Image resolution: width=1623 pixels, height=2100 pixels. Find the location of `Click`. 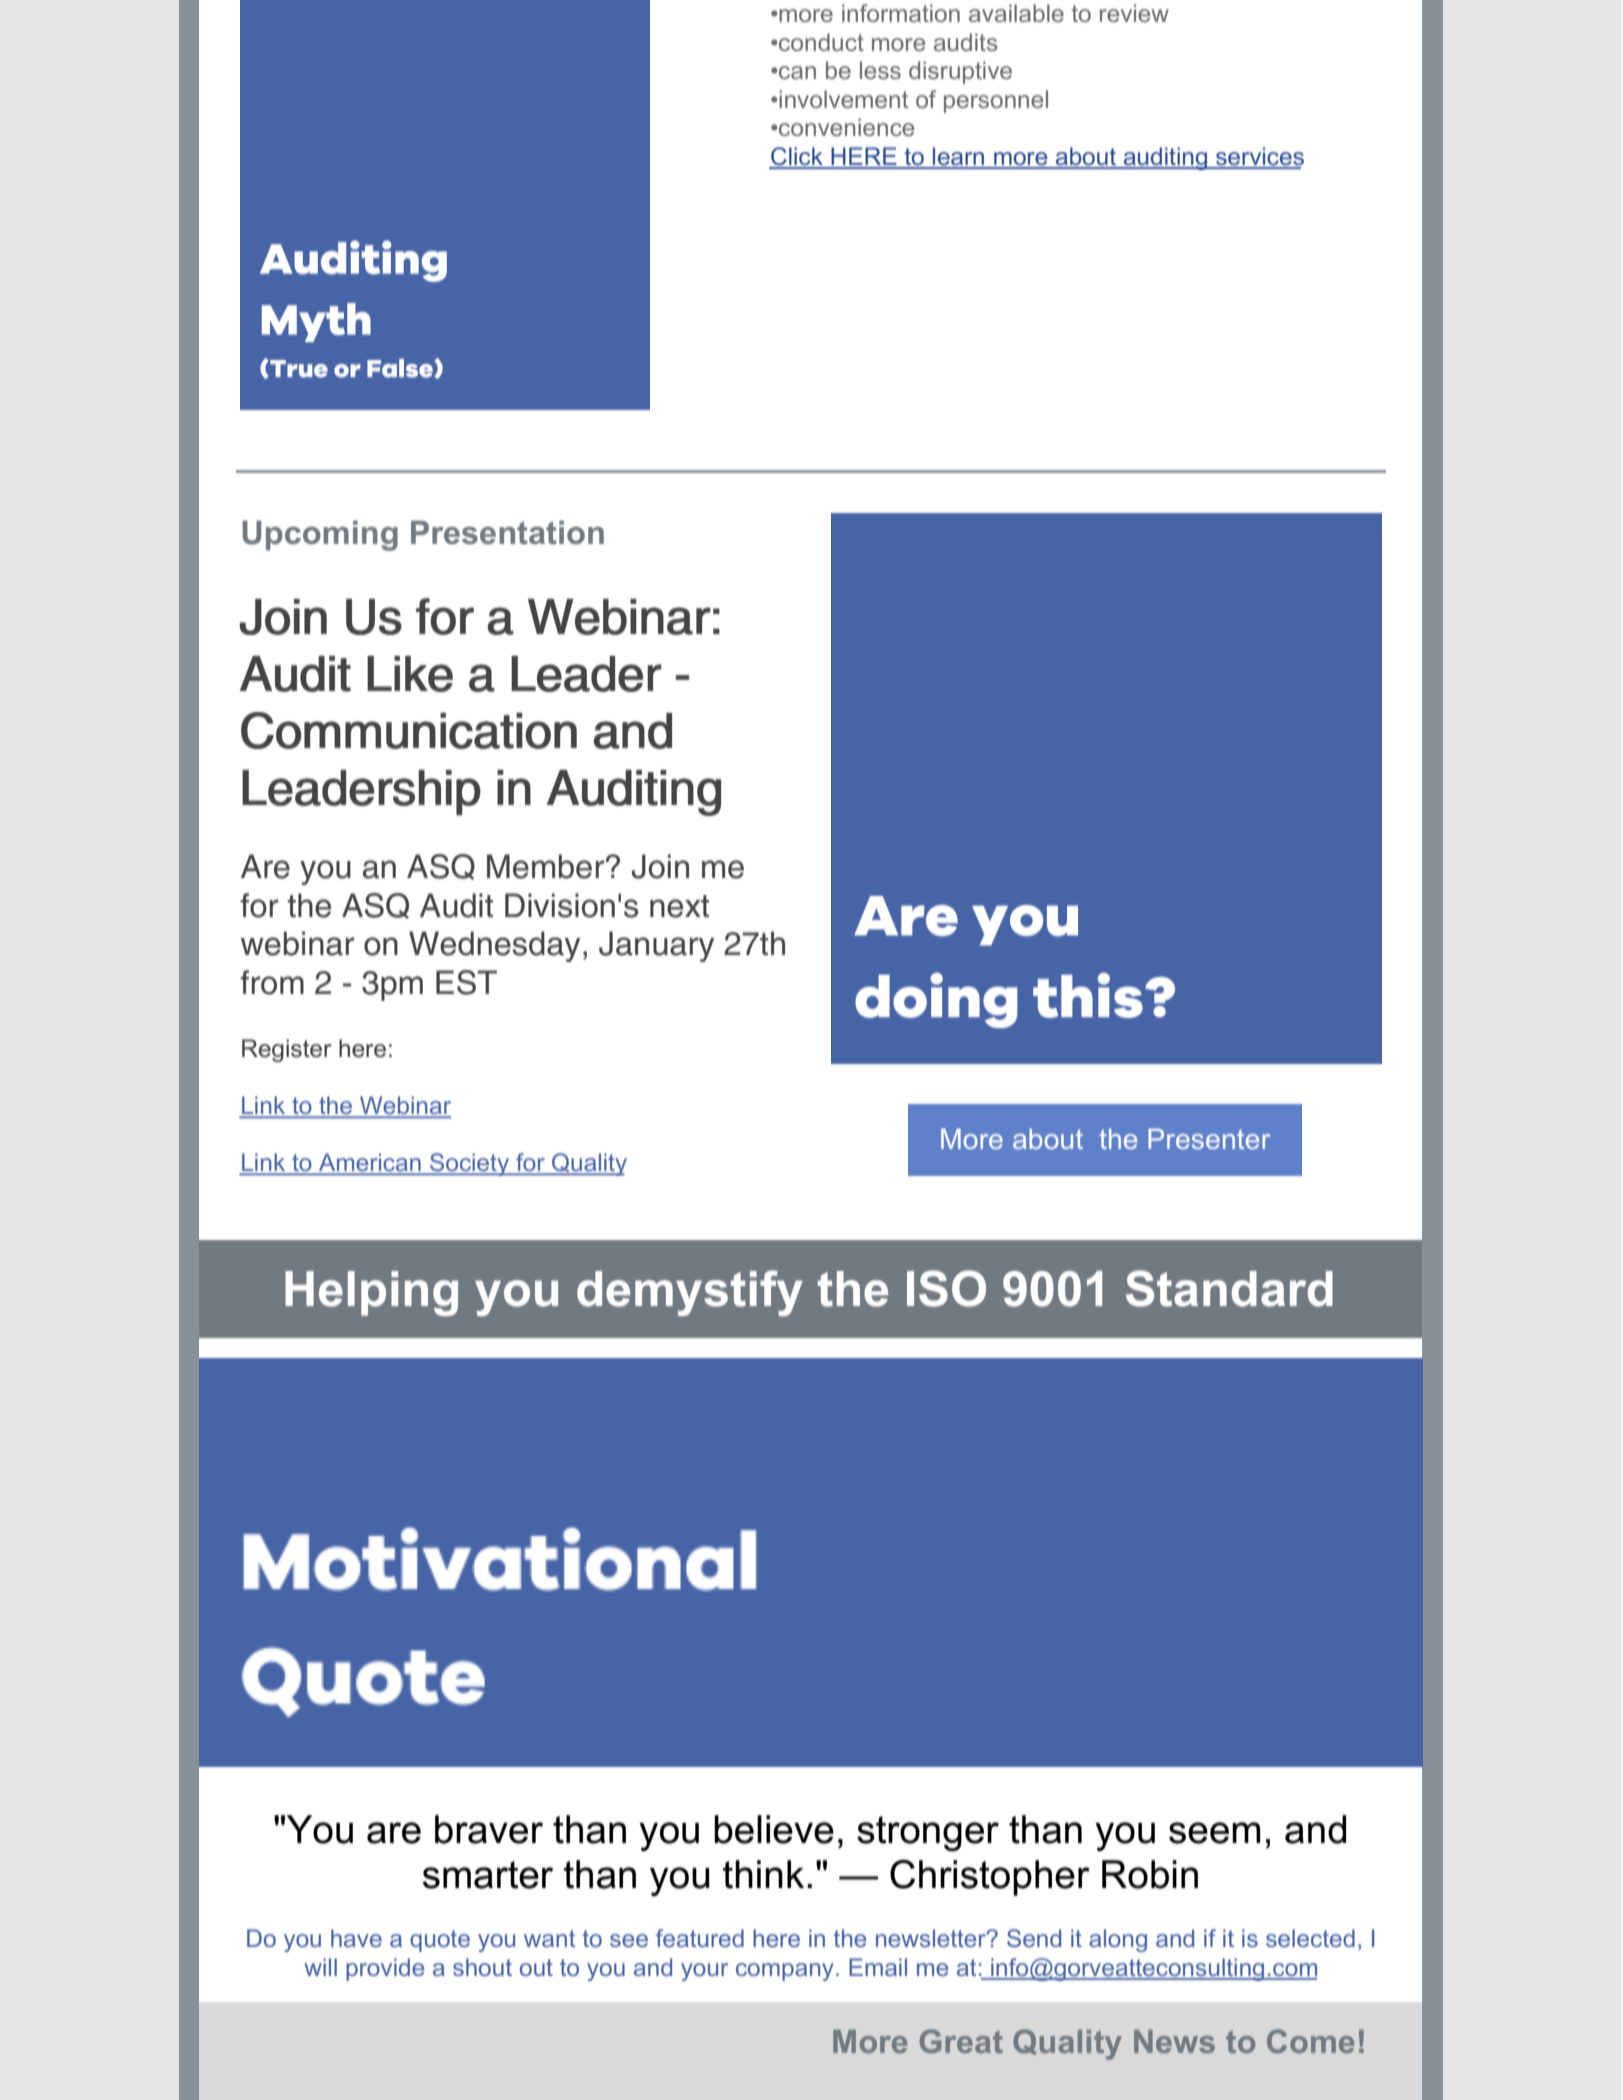

Click is located at coordinates (797, 157).
